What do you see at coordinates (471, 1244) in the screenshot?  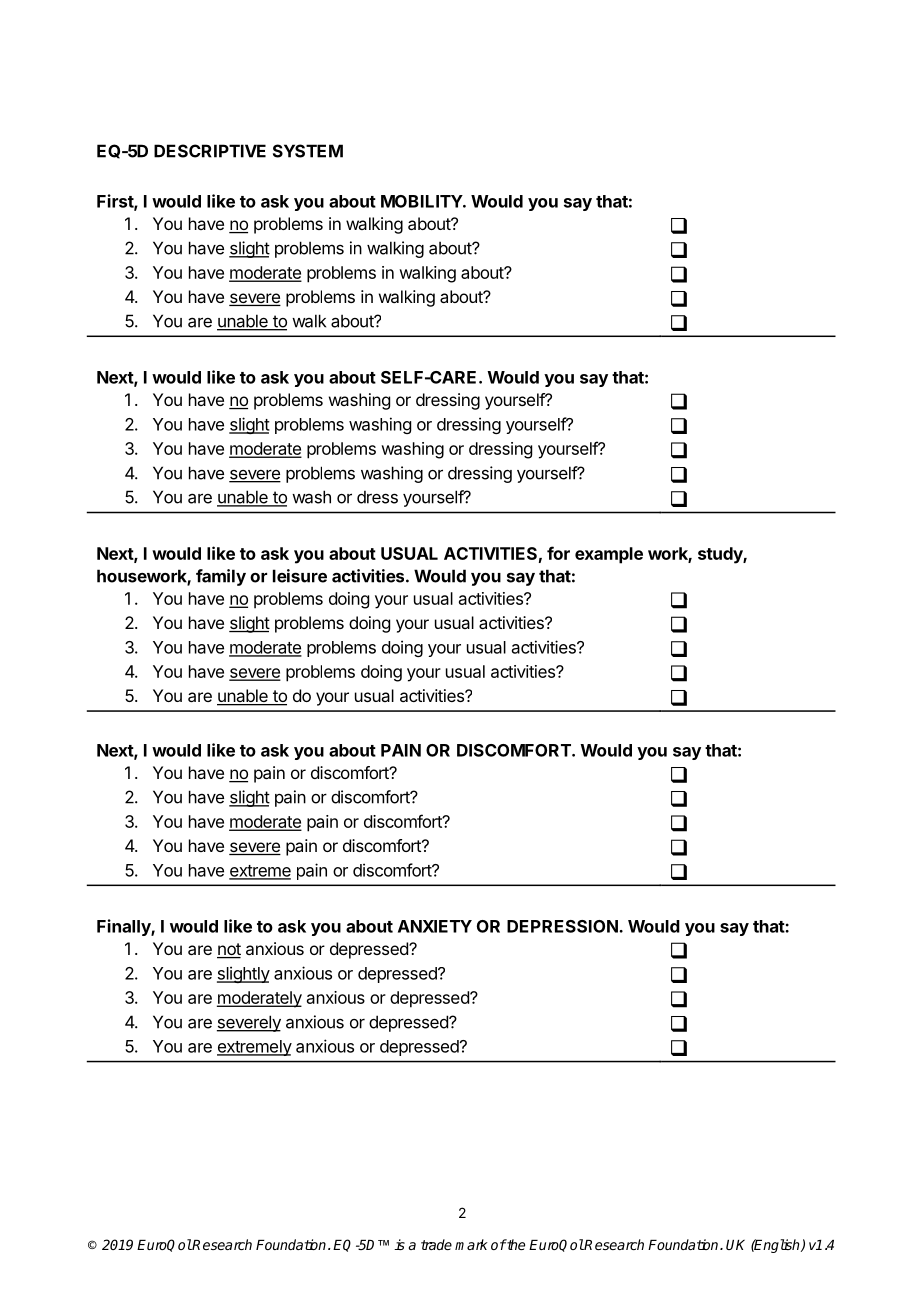 I see `mark` at bounding box center [471, 1244].
